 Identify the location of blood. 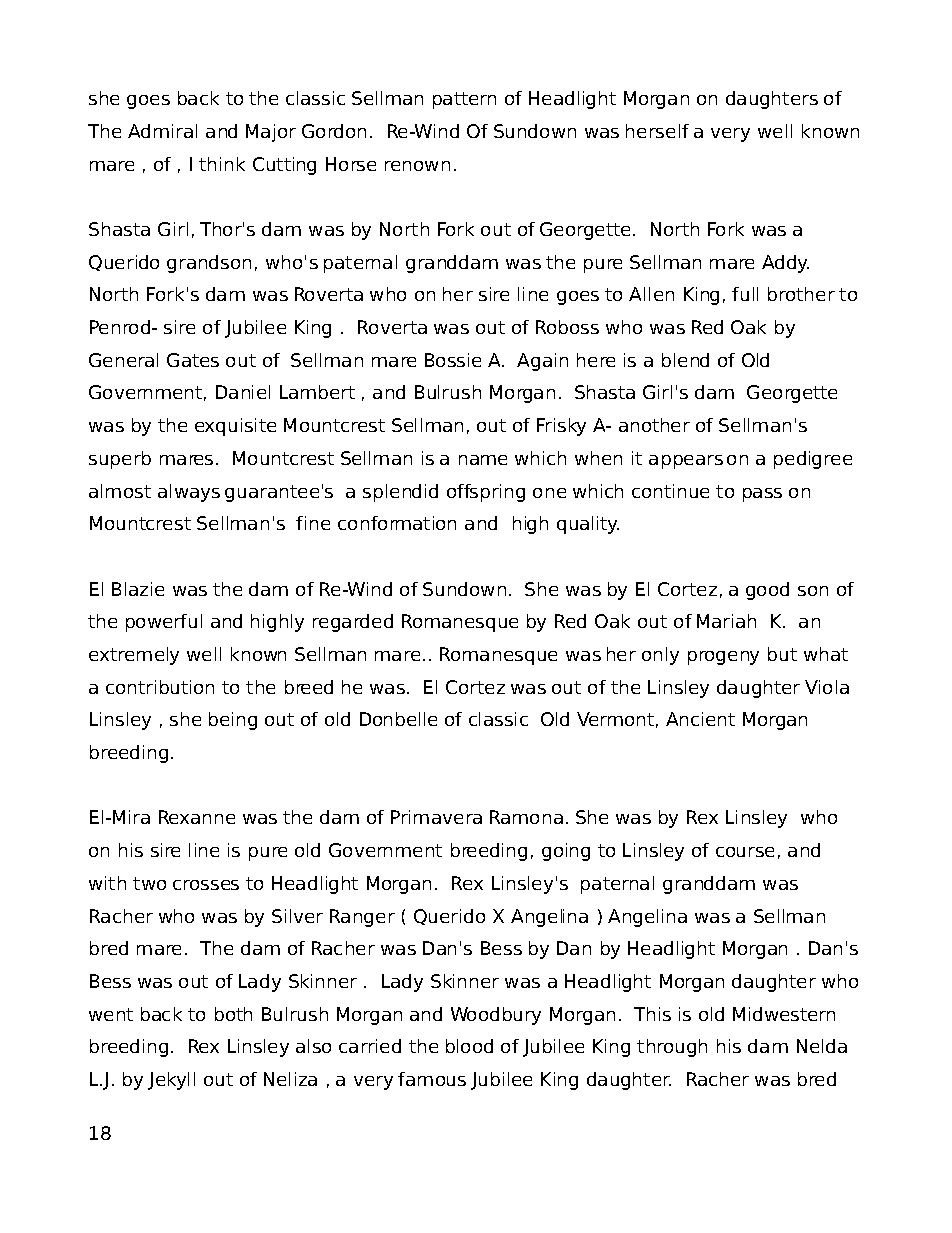
(469, 1046).
